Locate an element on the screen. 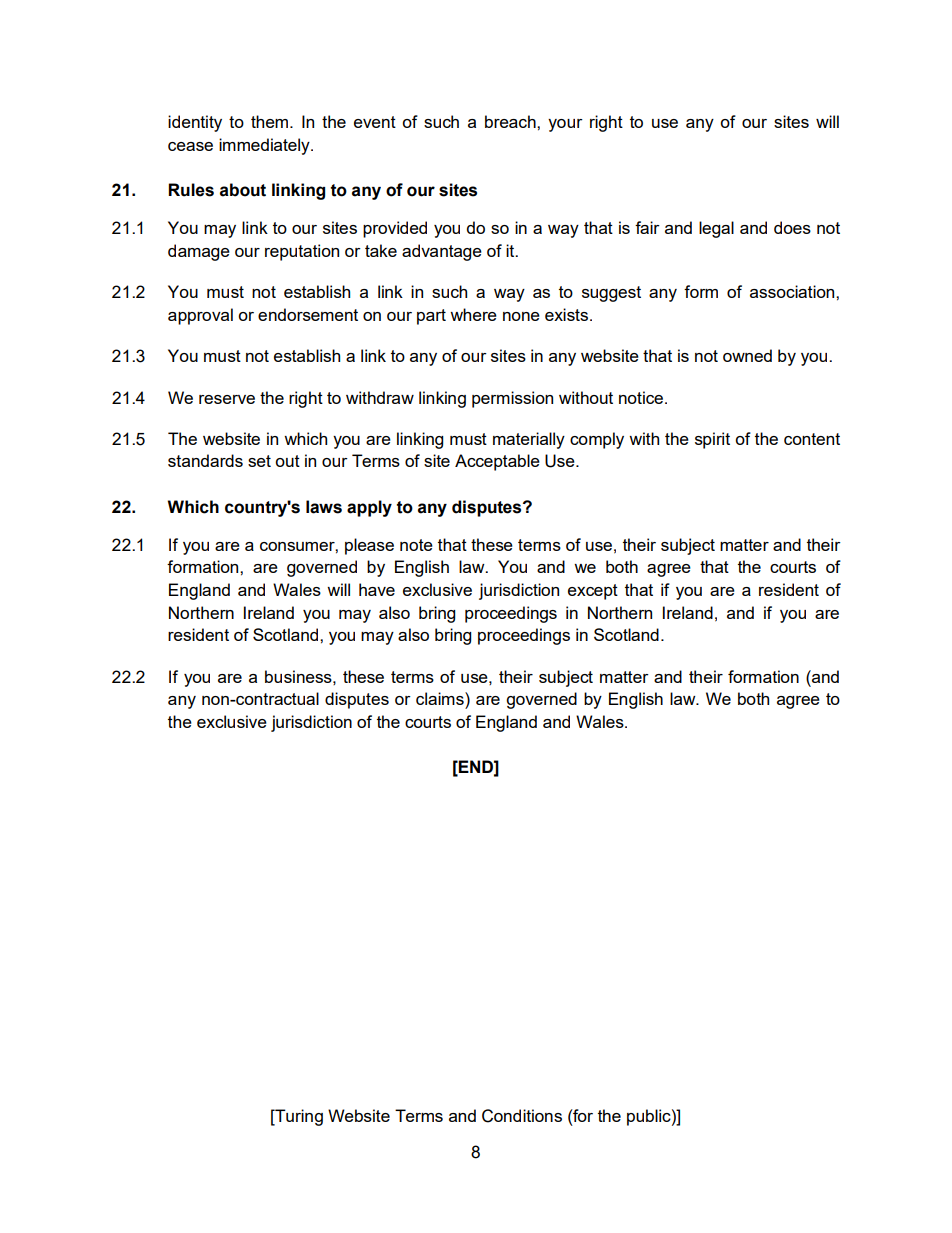 The image size is (952, 1233). breach is located at coordinates (511, 121).
